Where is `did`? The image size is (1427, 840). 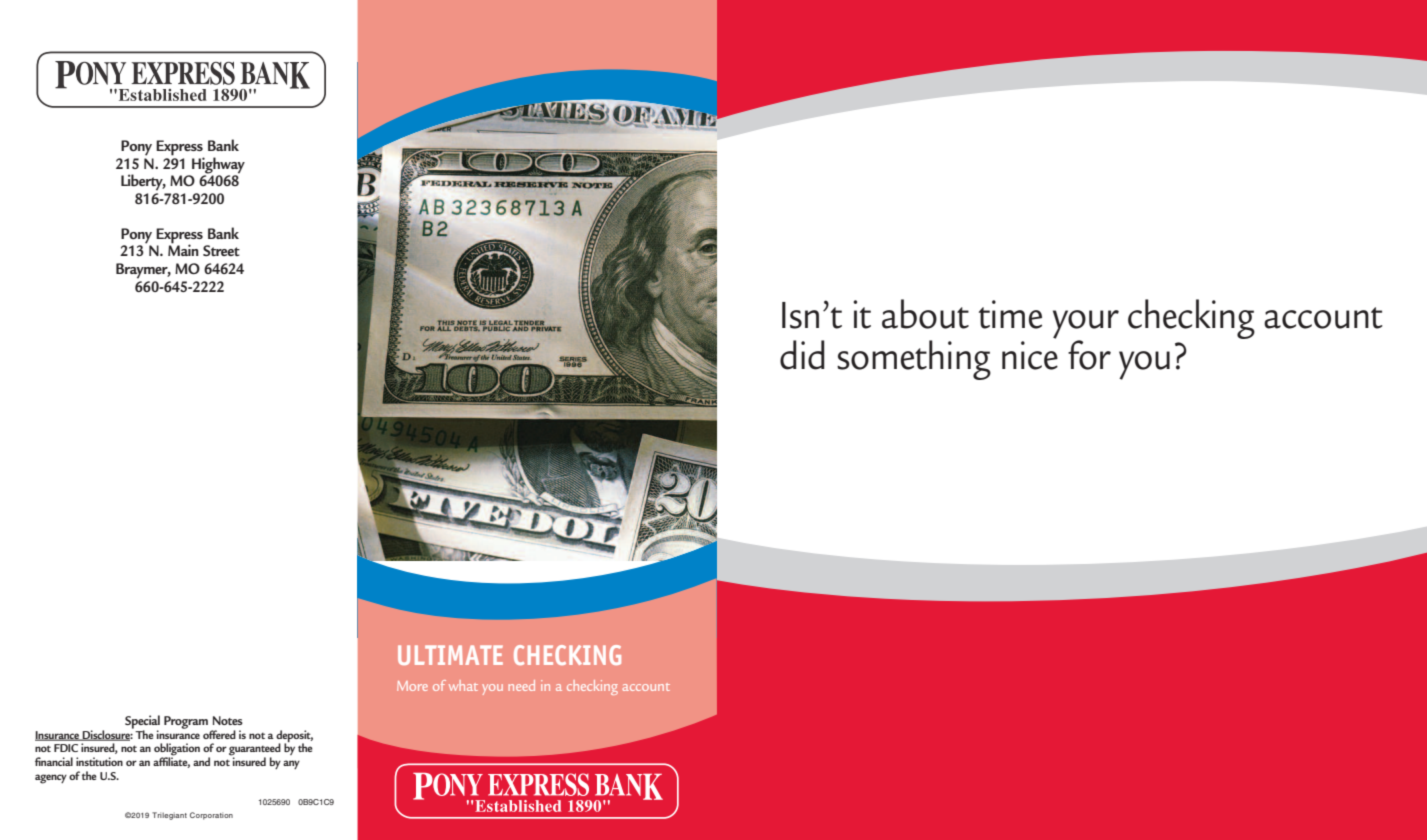 did is located at coordinates (802, 355).
